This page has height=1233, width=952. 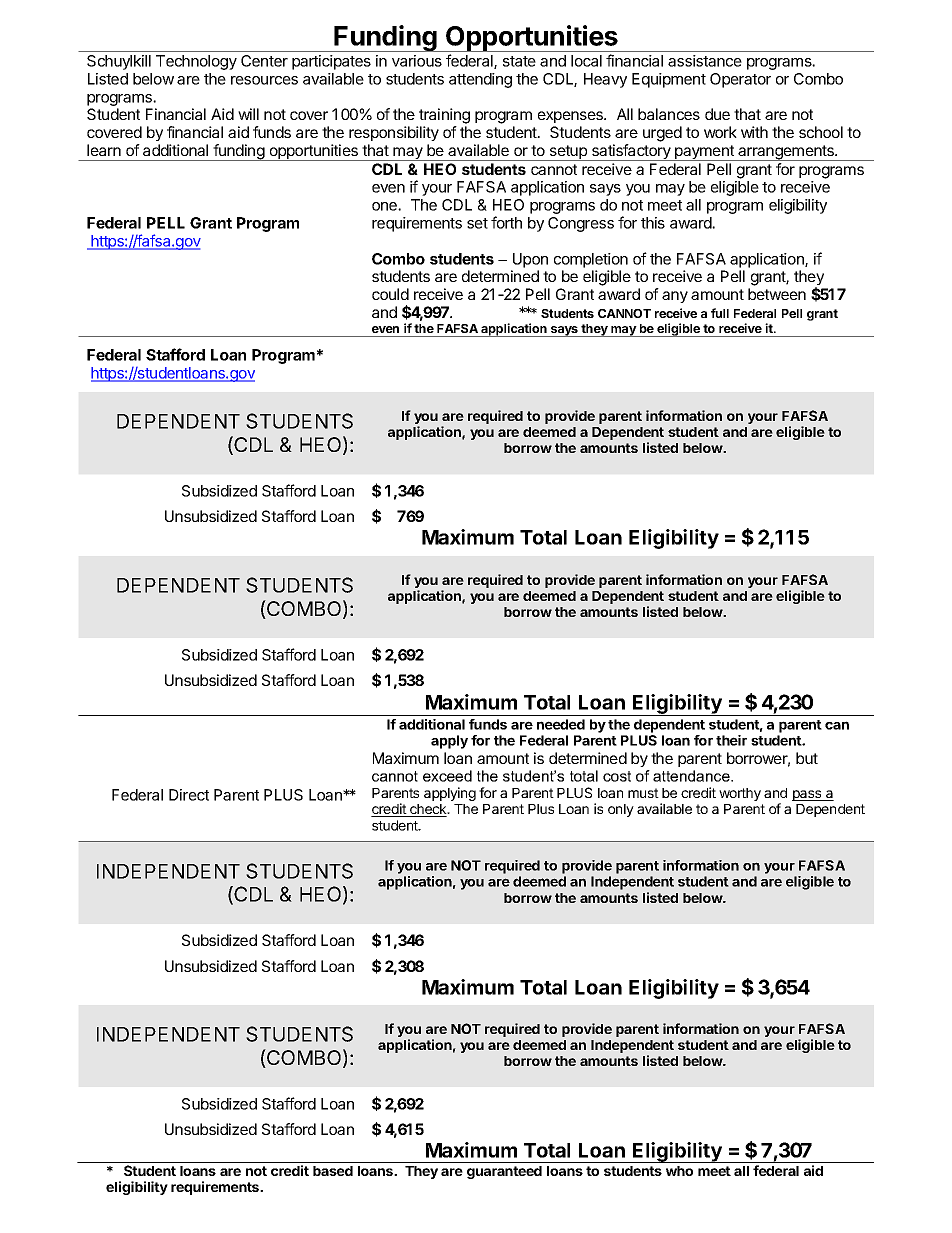 I want to click on will, so click(x=248, y=114).
